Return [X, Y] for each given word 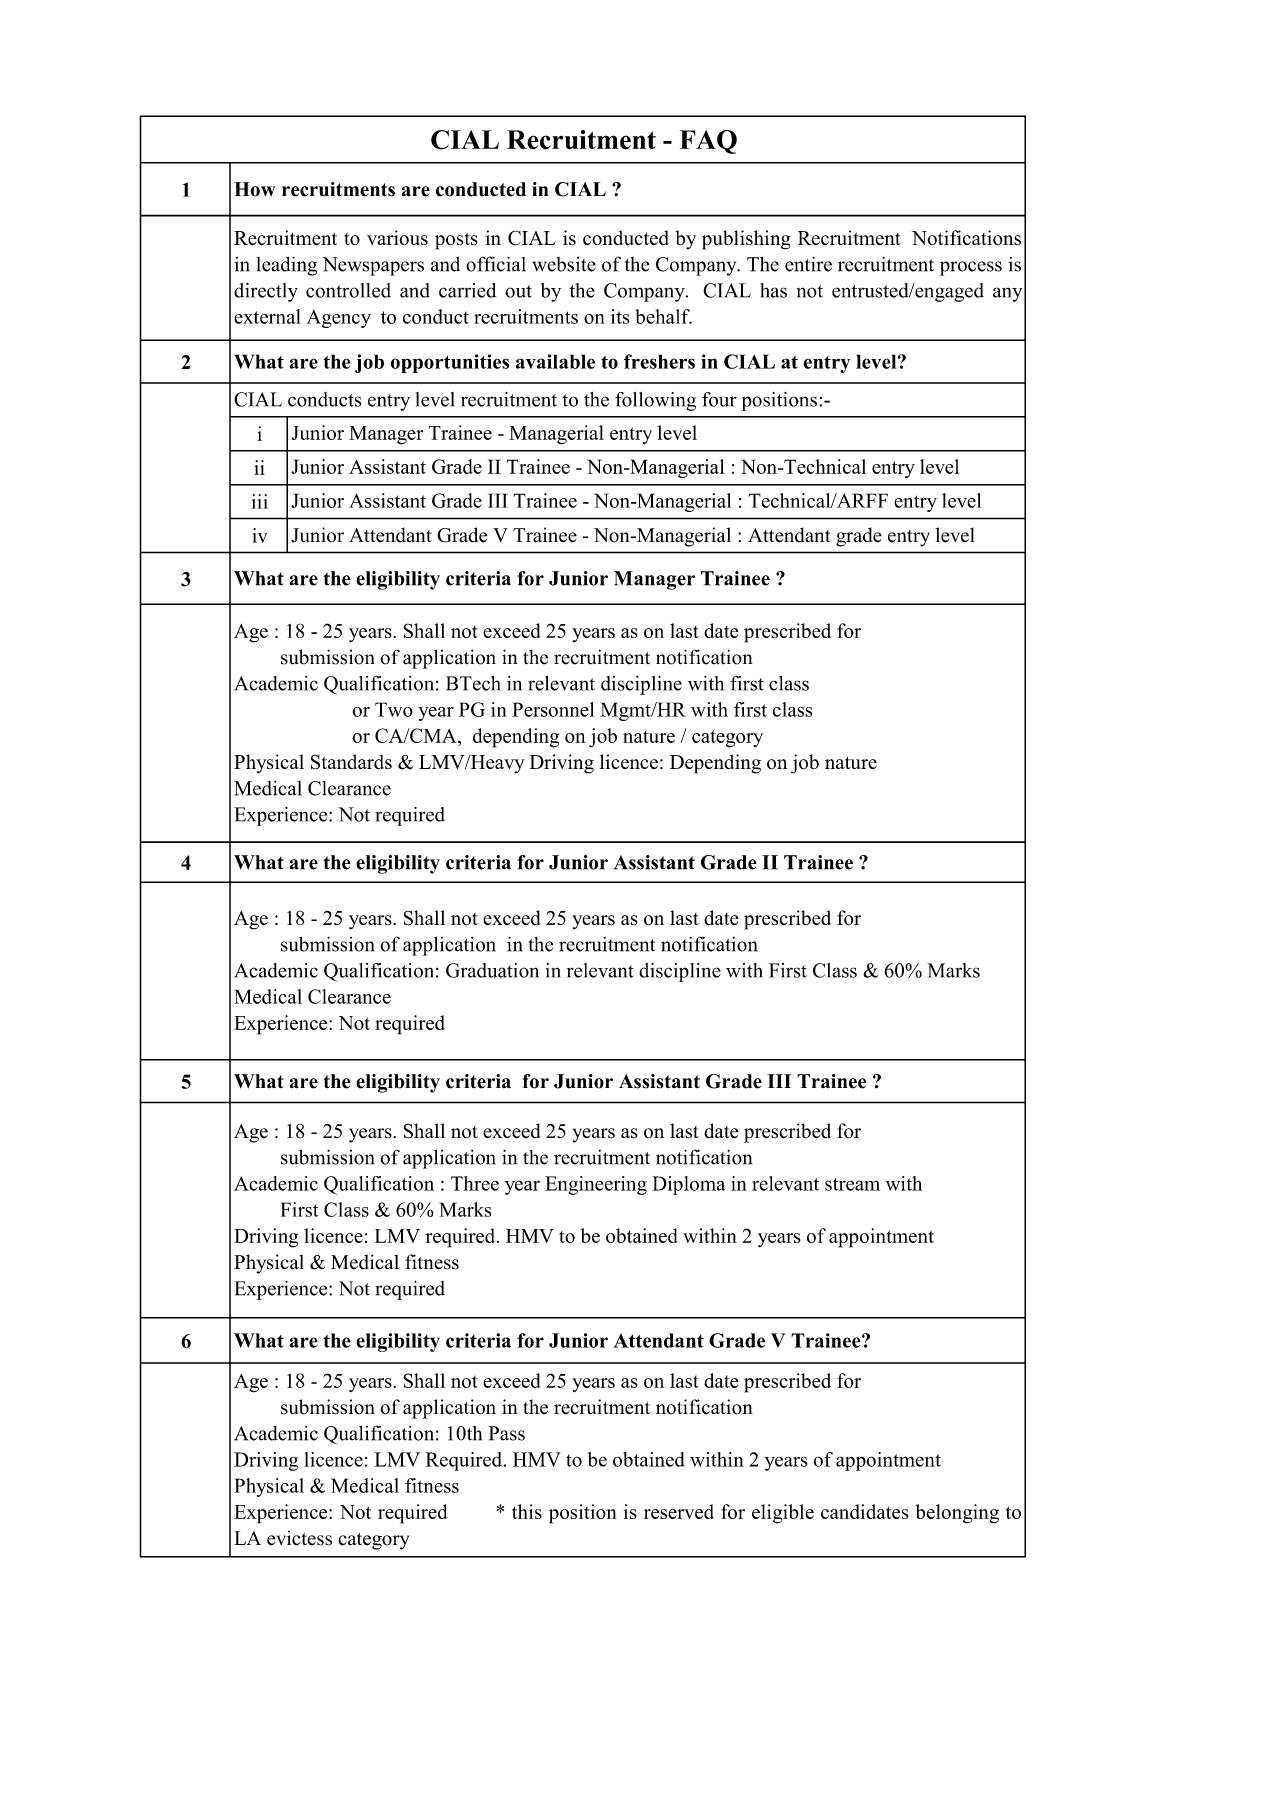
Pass [506, 1433]
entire [808, 264]
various [397, 237]
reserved [679, 1511]
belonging [957, 1514]
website [564, 264]
